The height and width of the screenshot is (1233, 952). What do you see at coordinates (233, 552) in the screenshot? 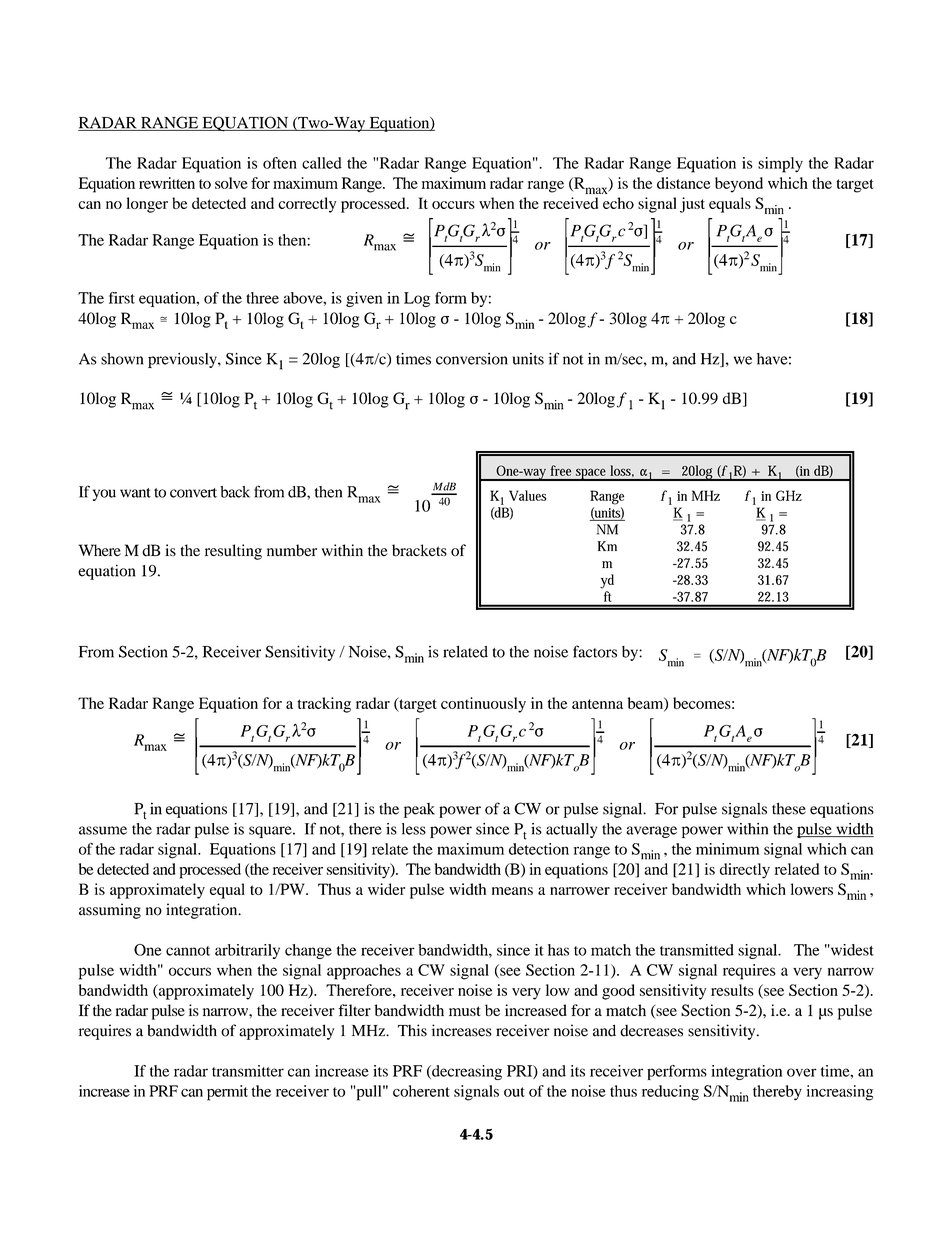
I see `resulting` at bounding box center [233, 552].
